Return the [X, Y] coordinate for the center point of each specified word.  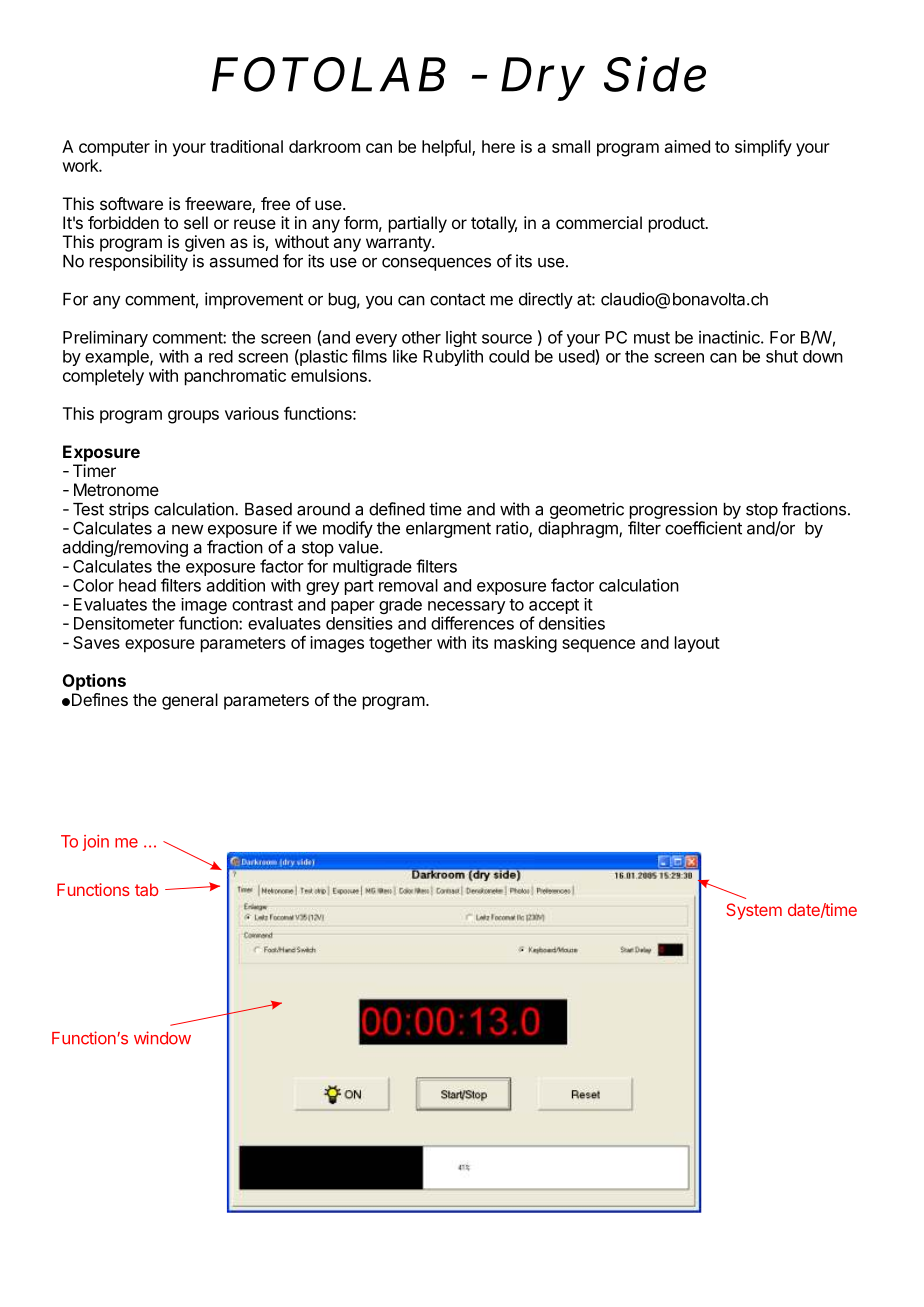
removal [408, 585]
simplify [763, 148]
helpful [447, 147]
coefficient [703, 528]
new [188, 530]
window [162, 1038]
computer [114, 149]
